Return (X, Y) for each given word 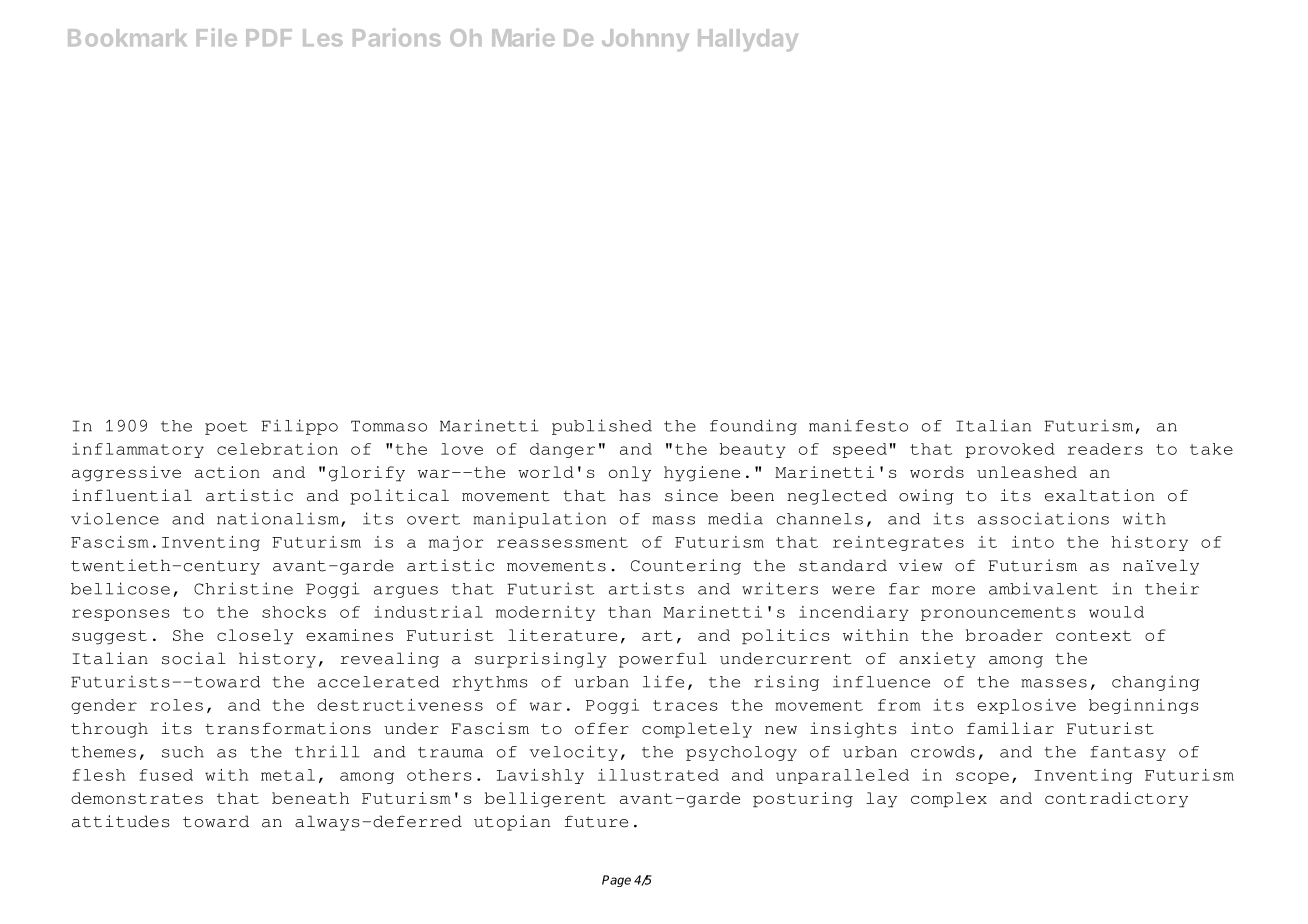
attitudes (121, 821)
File (217, 37)
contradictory (1116, 800)
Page (616, 881)
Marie (523, 37)
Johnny (645, 40)
